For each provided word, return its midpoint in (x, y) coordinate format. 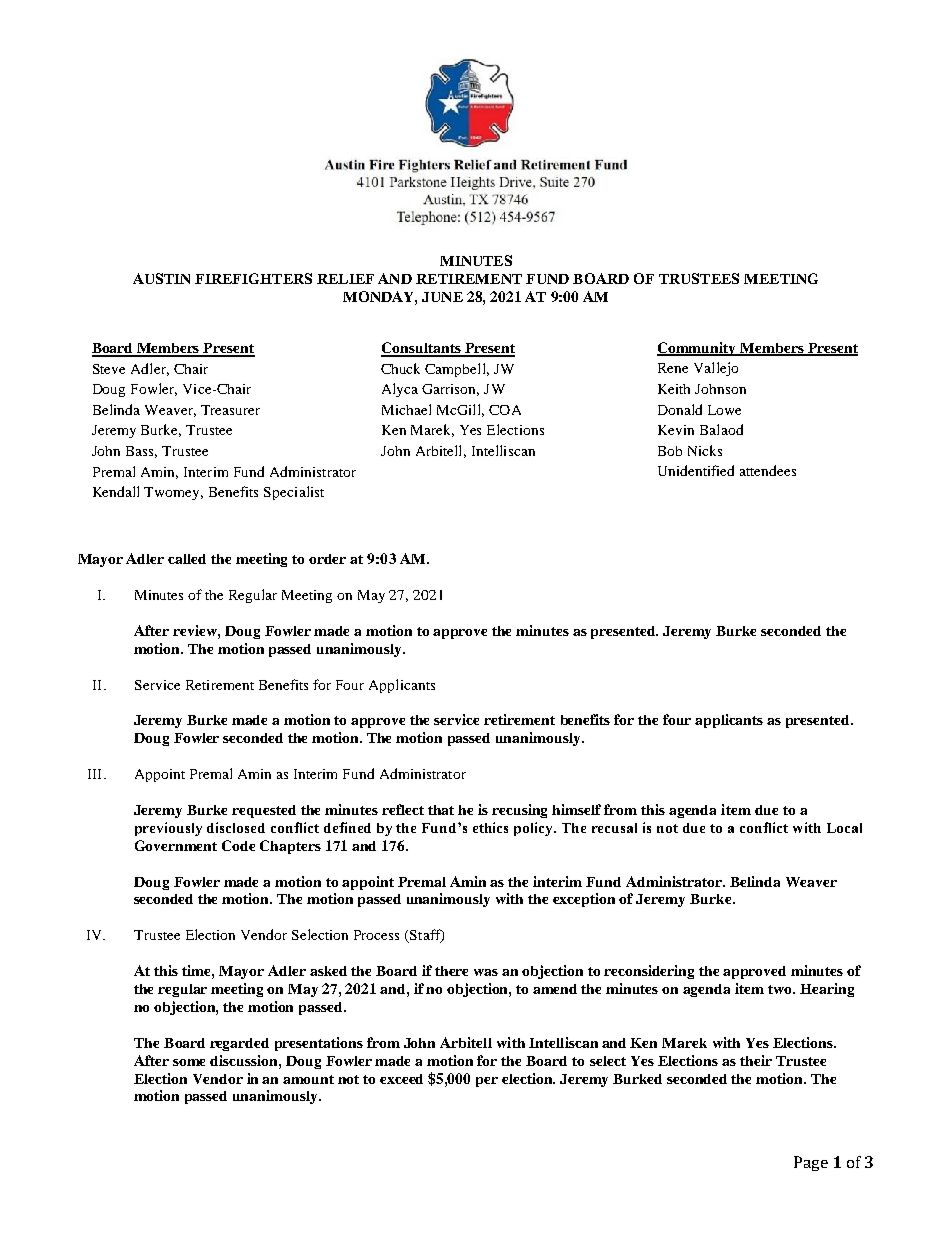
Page (811, 1163)
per (487, 1082)
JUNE (442, 297)
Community (698, 349)
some (189, 1062)
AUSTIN (161, 278)
